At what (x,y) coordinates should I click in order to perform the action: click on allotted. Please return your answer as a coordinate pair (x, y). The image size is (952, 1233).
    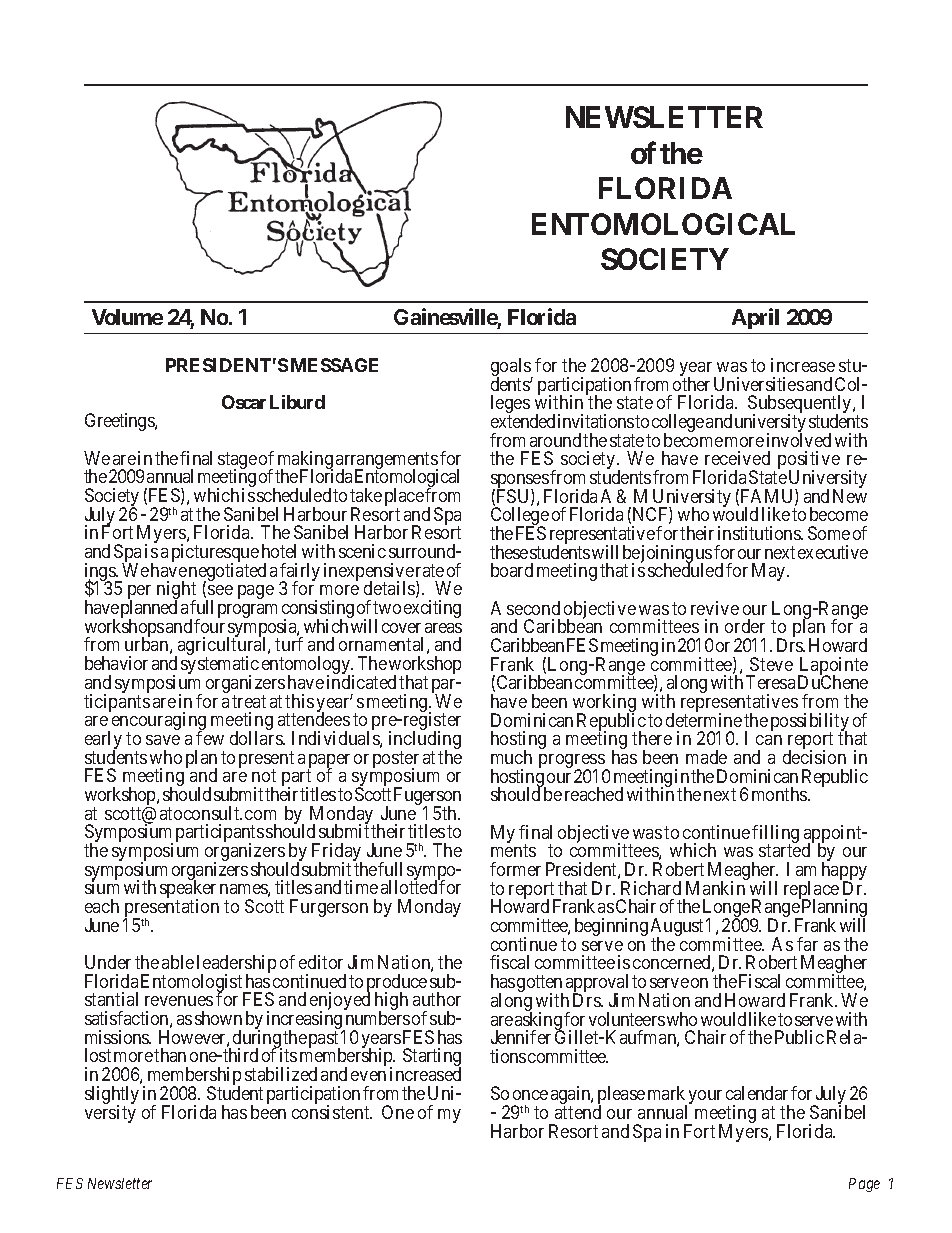
    Looking at the image, I should click on (409, 887).
